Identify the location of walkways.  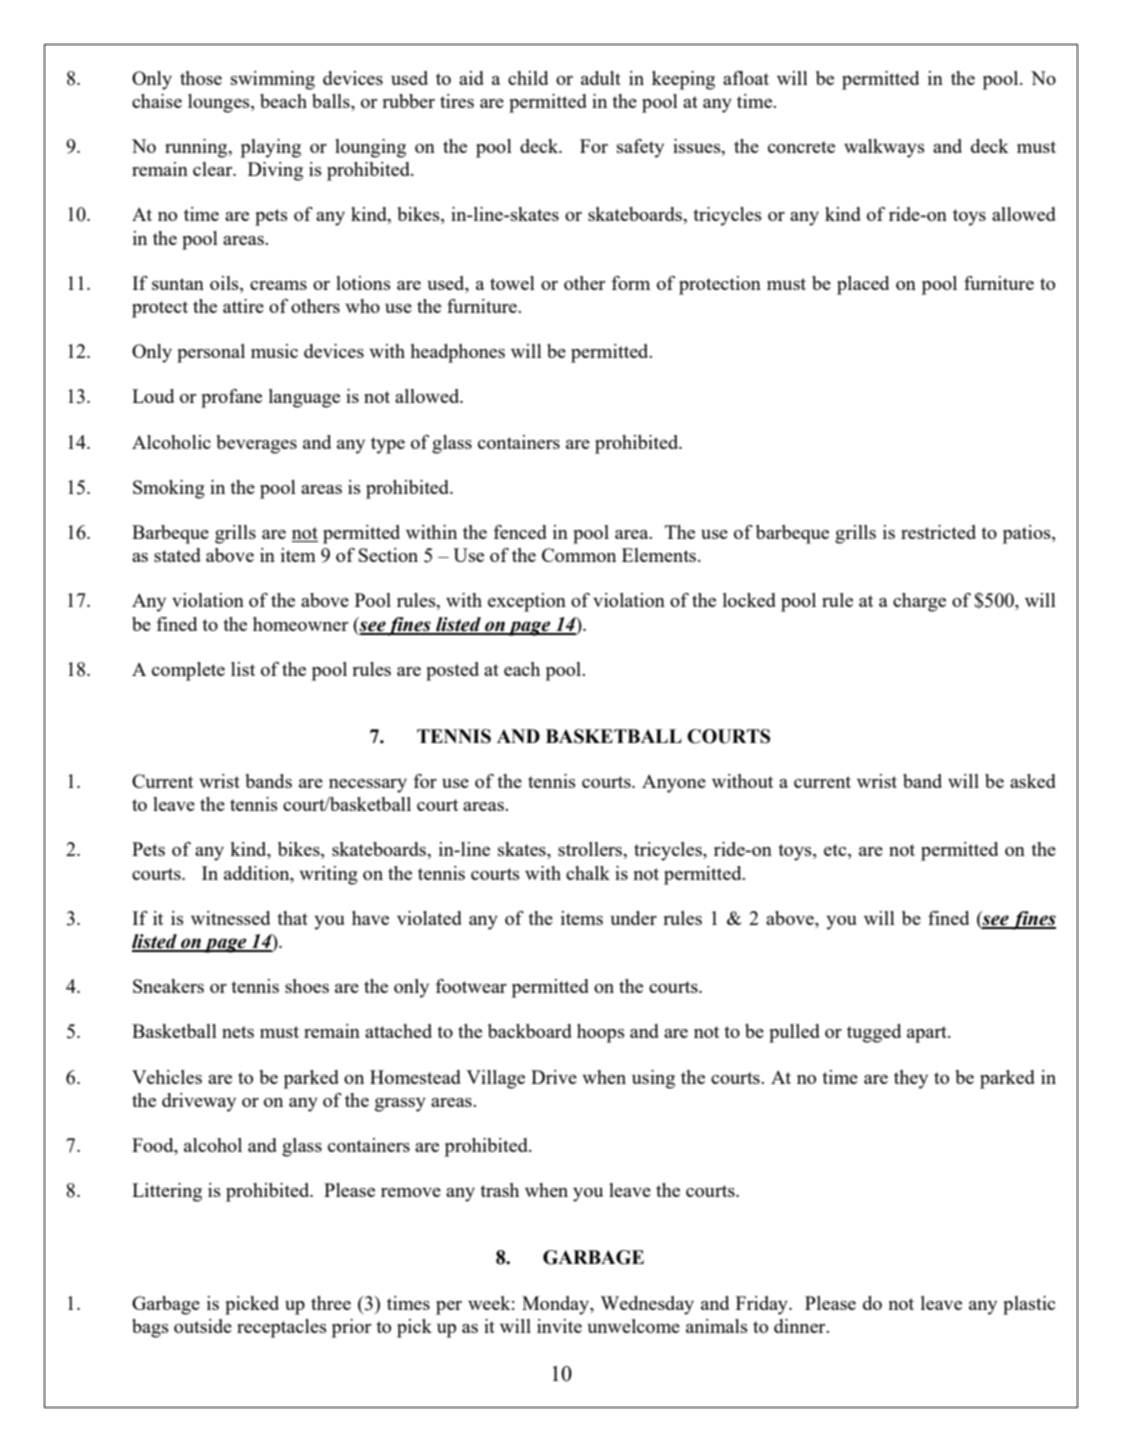
(884, 148).
